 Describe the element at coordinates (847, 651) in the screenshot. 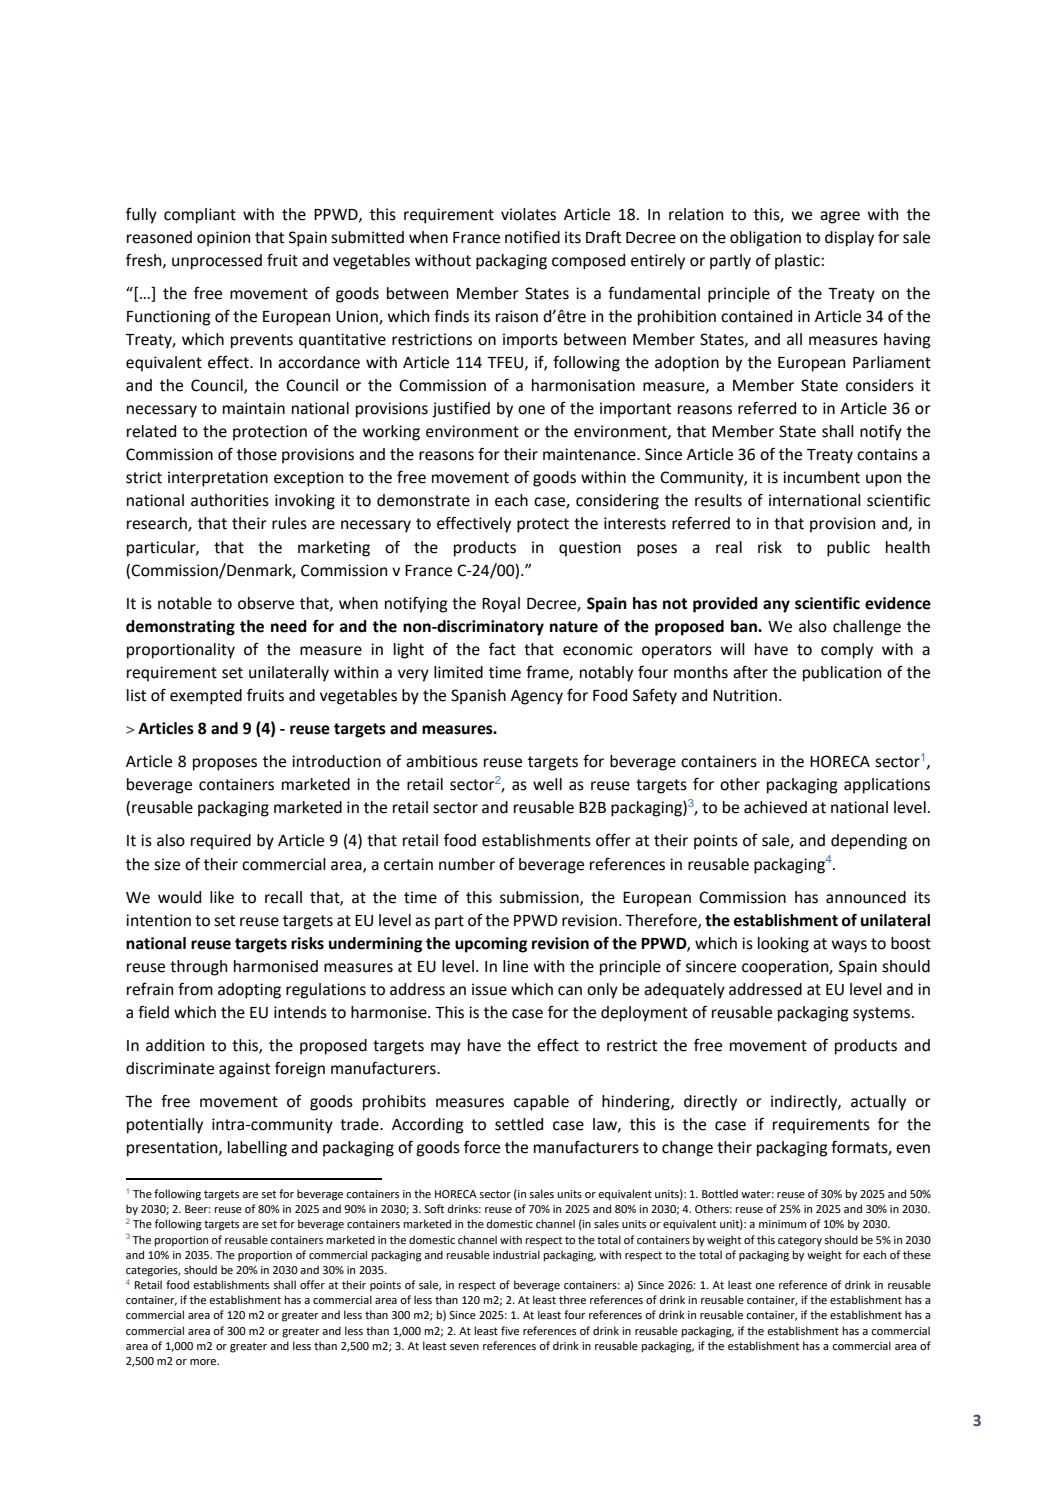

I see `comply` at that location.
